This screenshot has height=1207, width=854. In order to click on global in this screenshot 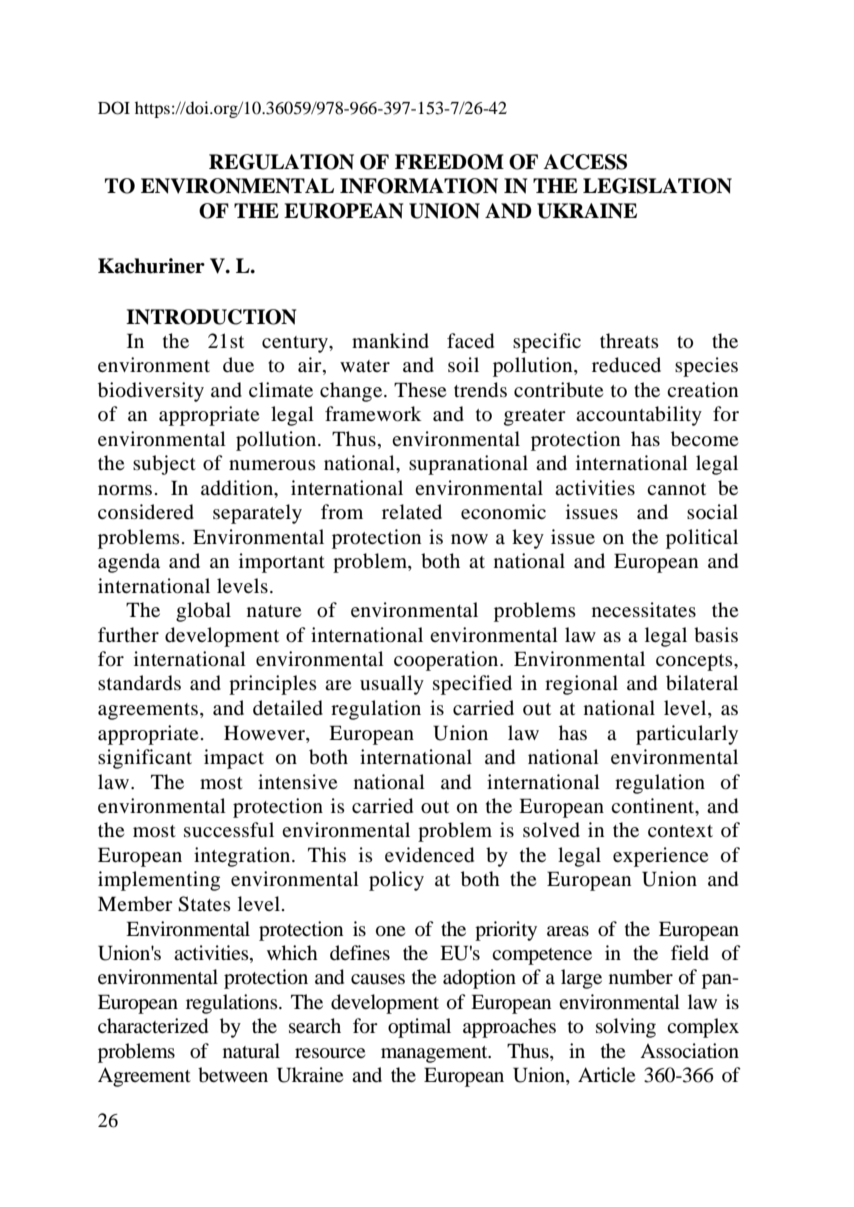, I will do `click(203, 612)`.
